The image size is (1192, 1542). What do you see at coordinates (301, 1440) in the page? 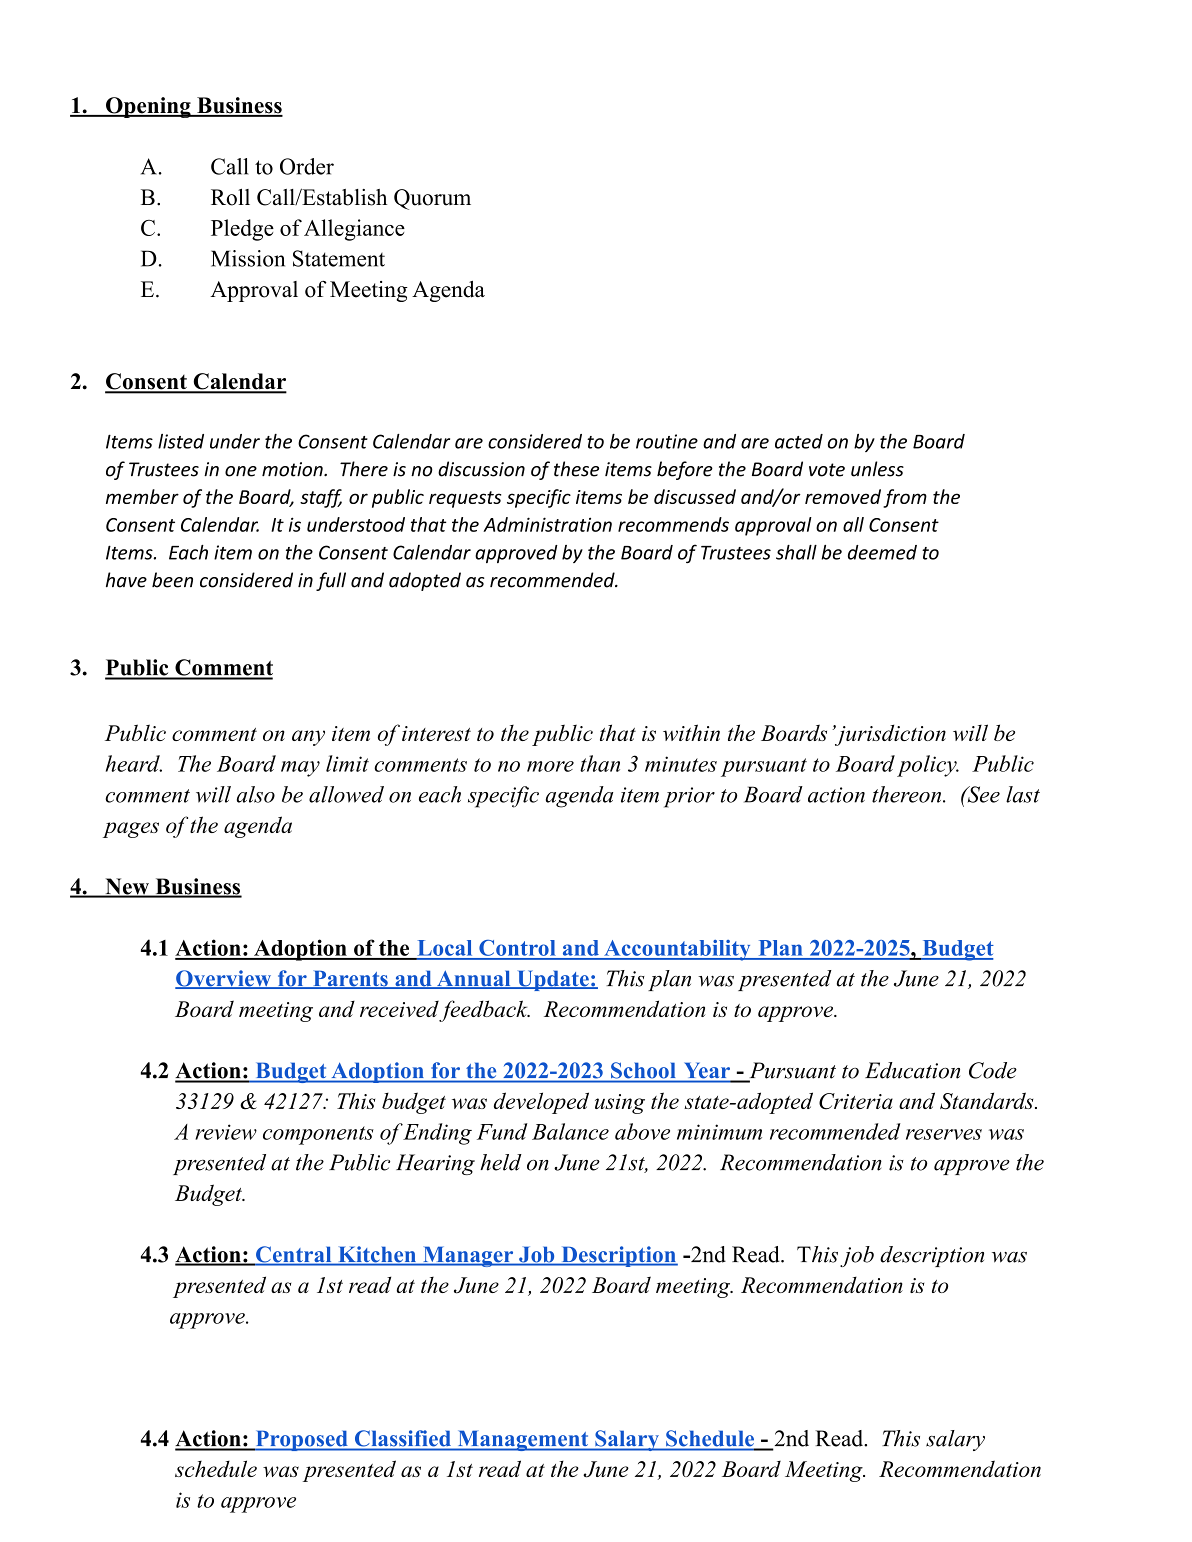
I see `Proposed` at bounding box center [301, 1440].
